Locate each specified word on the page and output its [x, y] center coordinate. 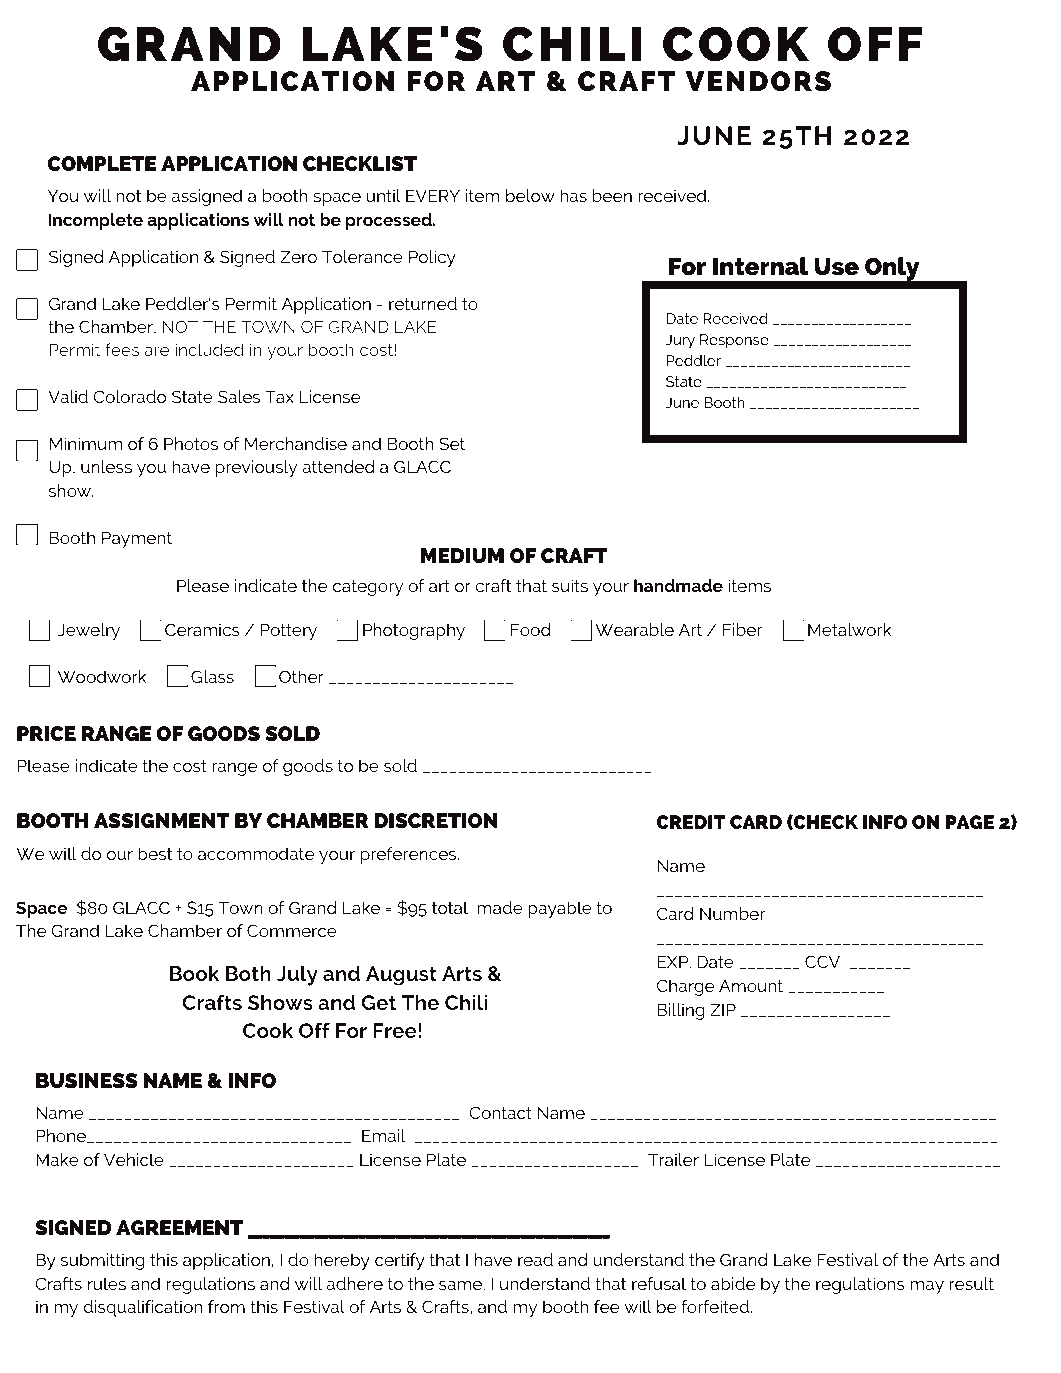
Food [531, 629]
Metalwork [850, 629]
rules [107, 1283]
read [535, 1259]
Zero [298, 256]
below [530, 195]
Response [734, 341]
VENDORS [758, 81]
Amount [751, 985]
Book [194, 973]
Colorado [129, 396]
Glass [212, 676]
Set [452, 443]
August [401, 976]
